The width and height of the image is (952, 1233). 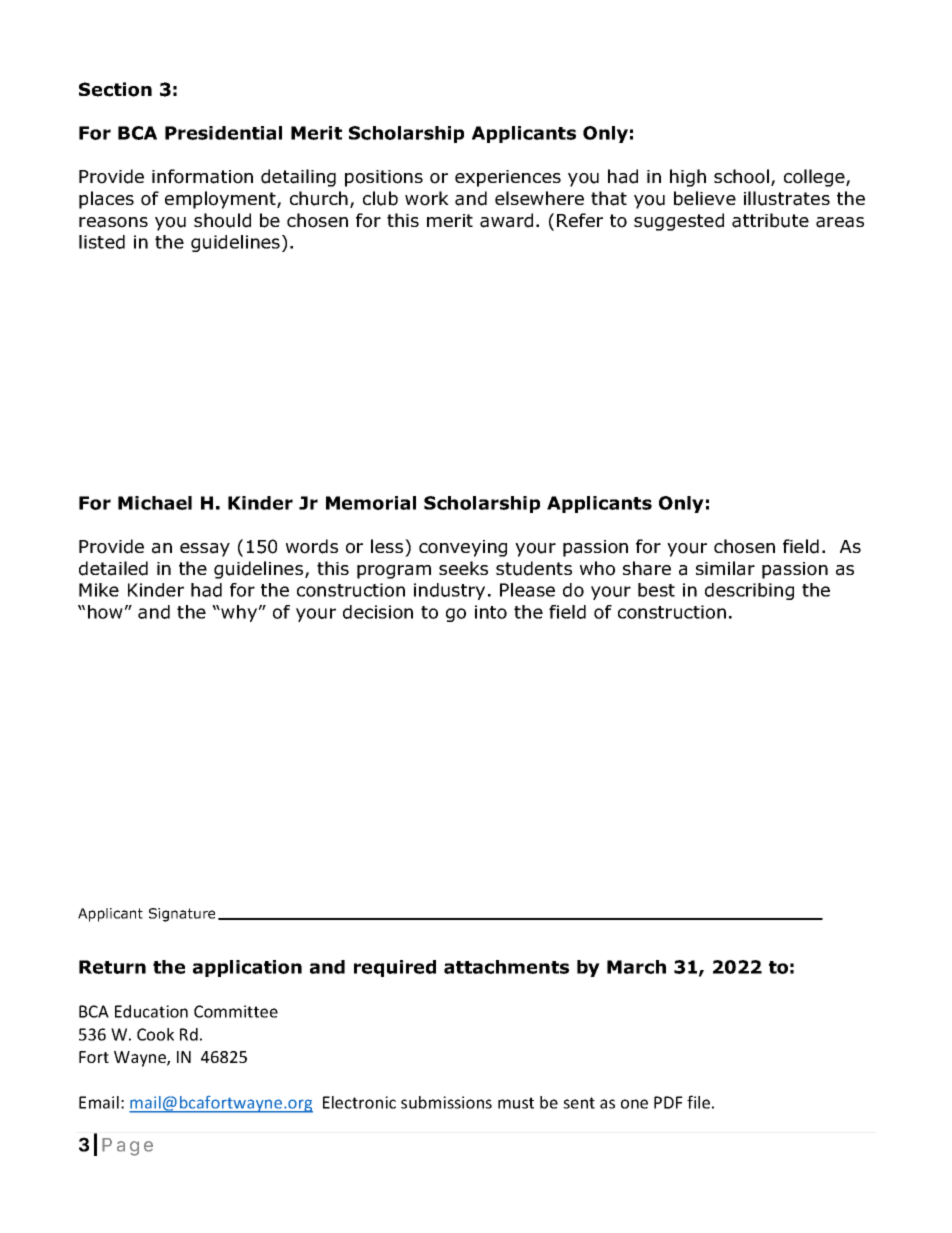 I want to click on describing, so click(x=749, y=591).
